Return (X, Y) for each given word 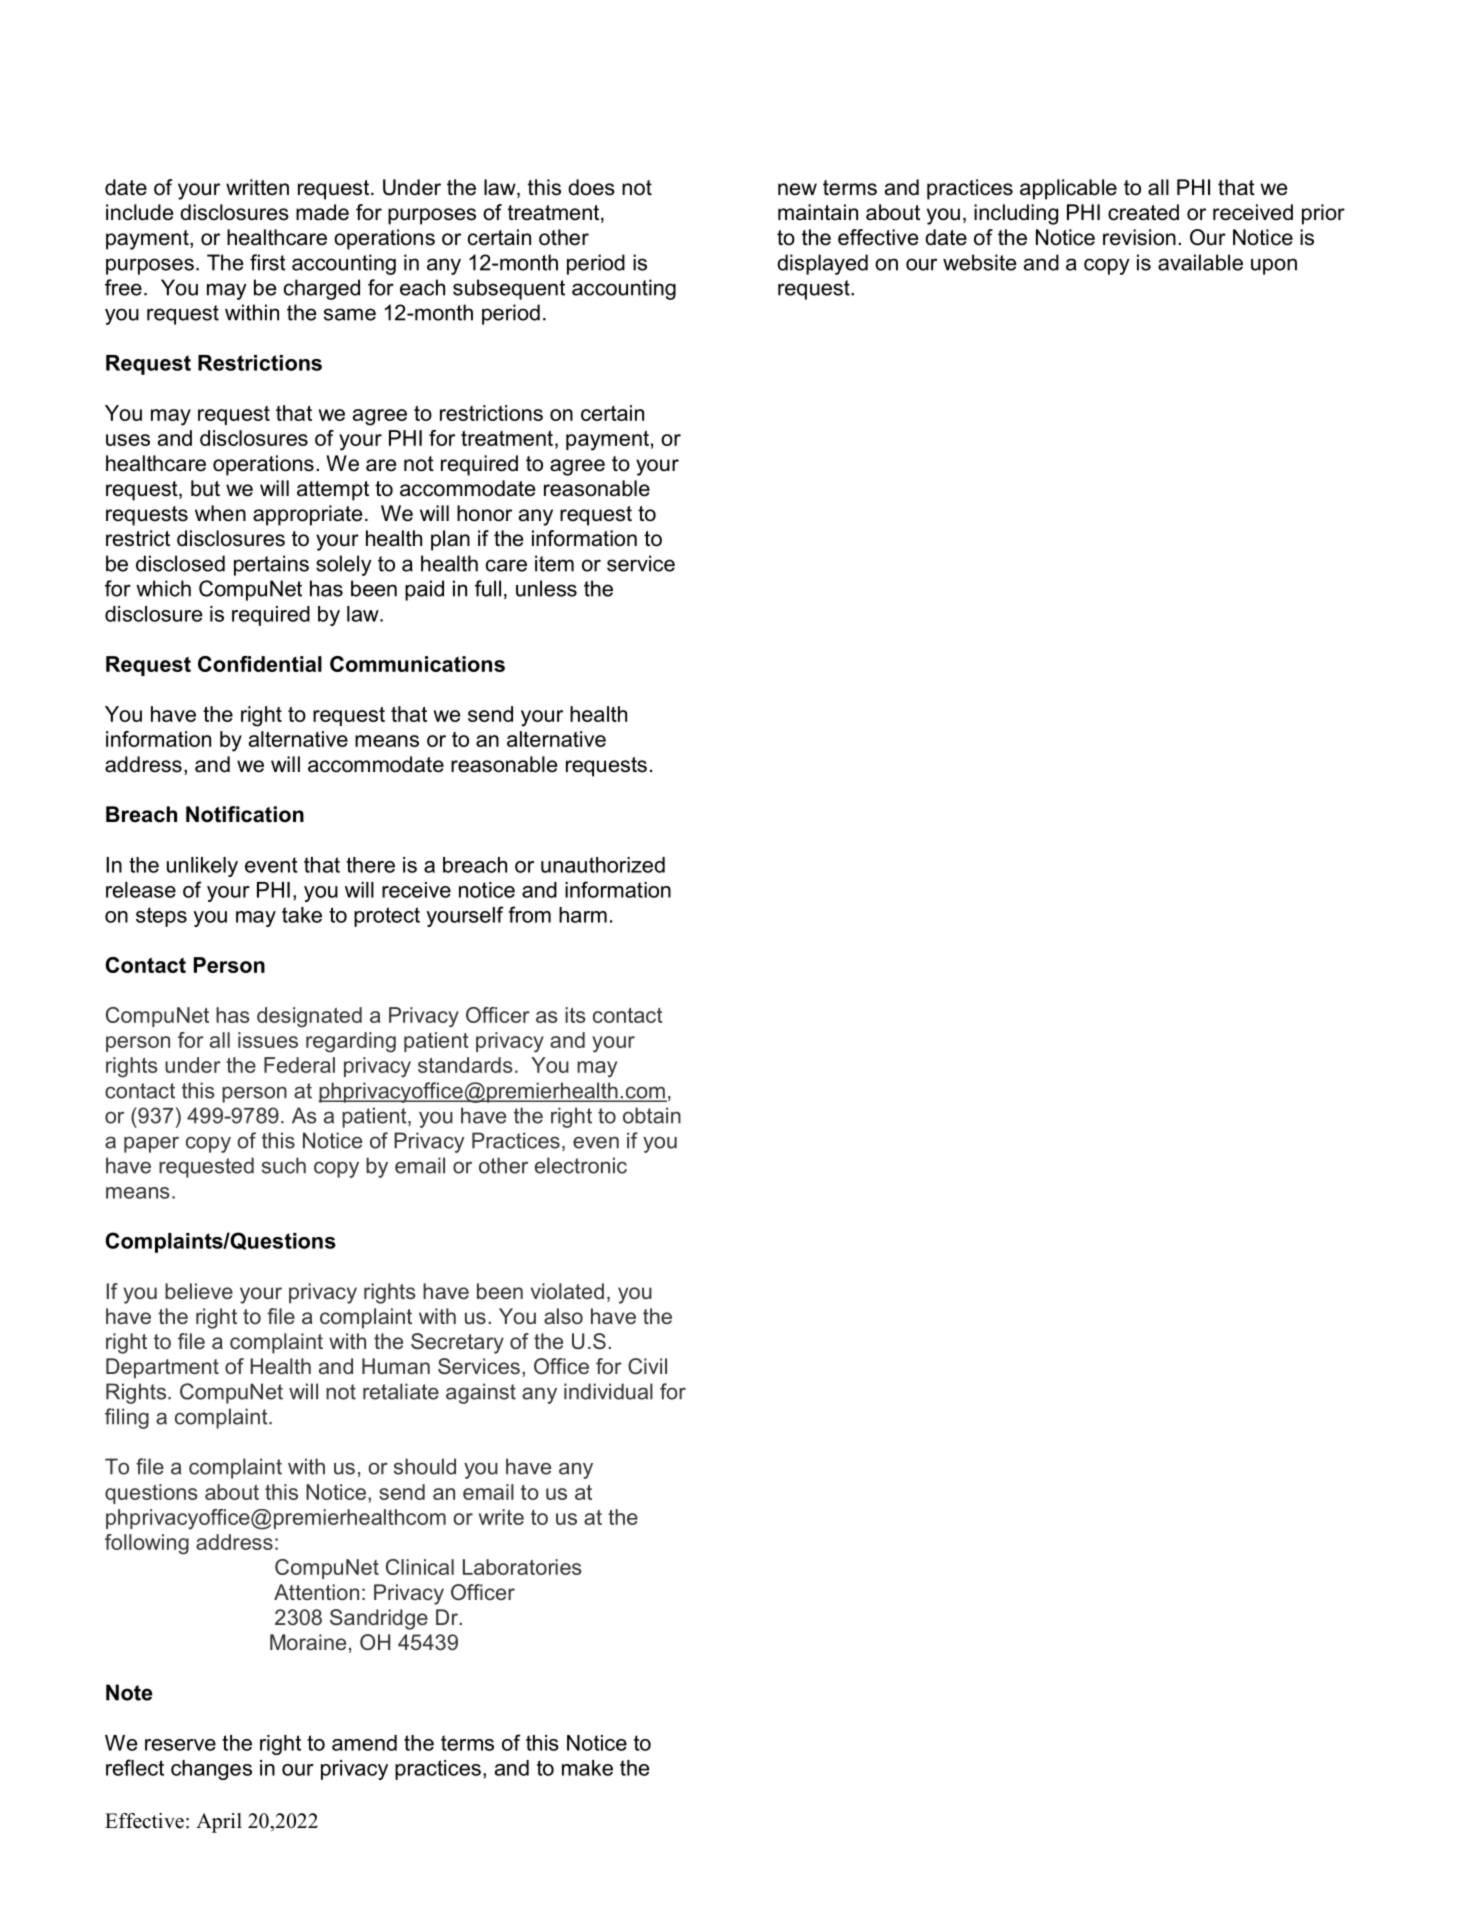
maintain (818, 212)
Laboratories (522, 1567)
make (587, 1768)
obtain (652, 1115)
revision (1139, 237)
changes (211, 1770)
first (268, 262)
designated (309, 1017)
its (575, 1015)
